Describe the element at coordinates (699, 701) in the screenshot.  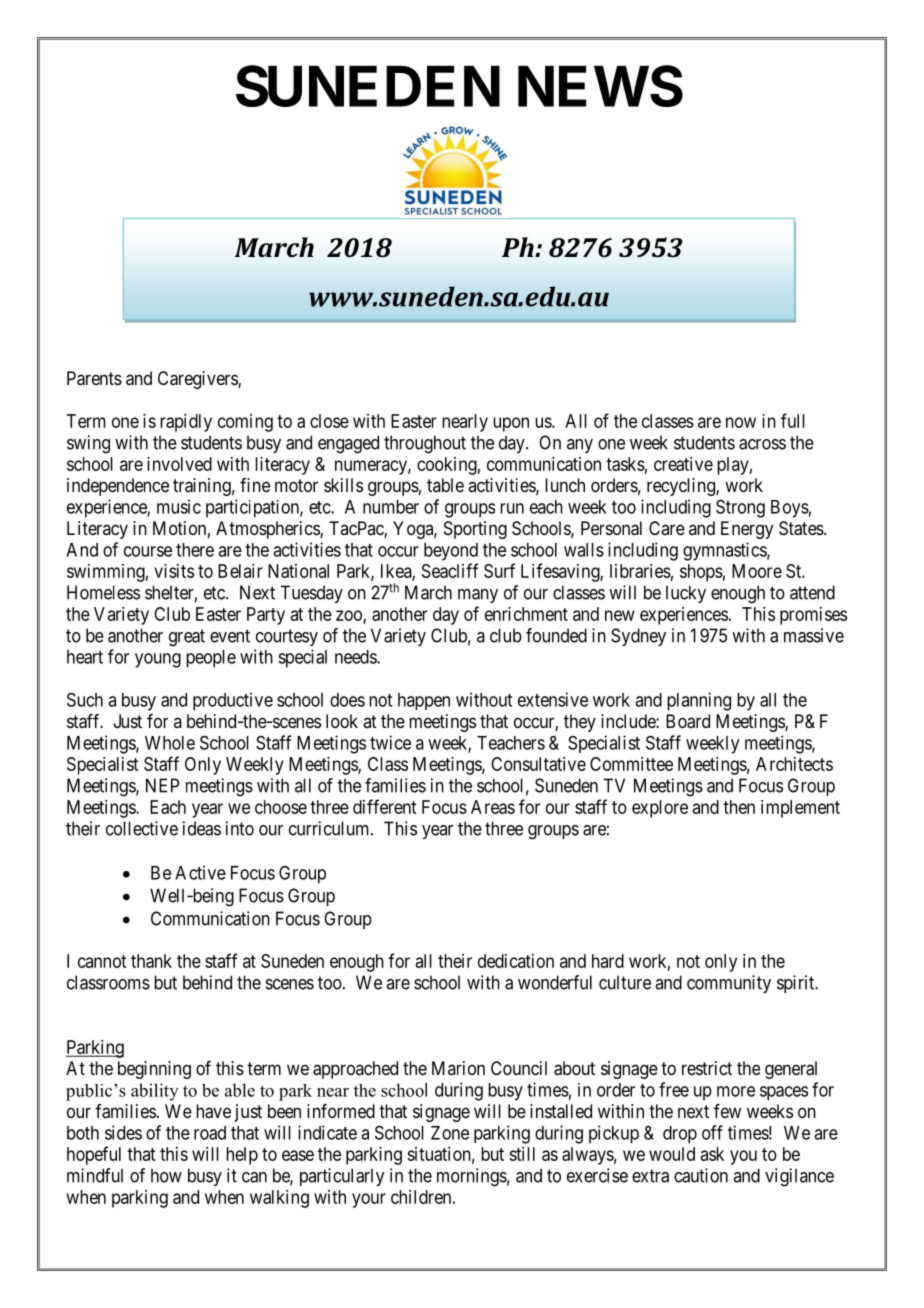
I see `planning` at that location.
